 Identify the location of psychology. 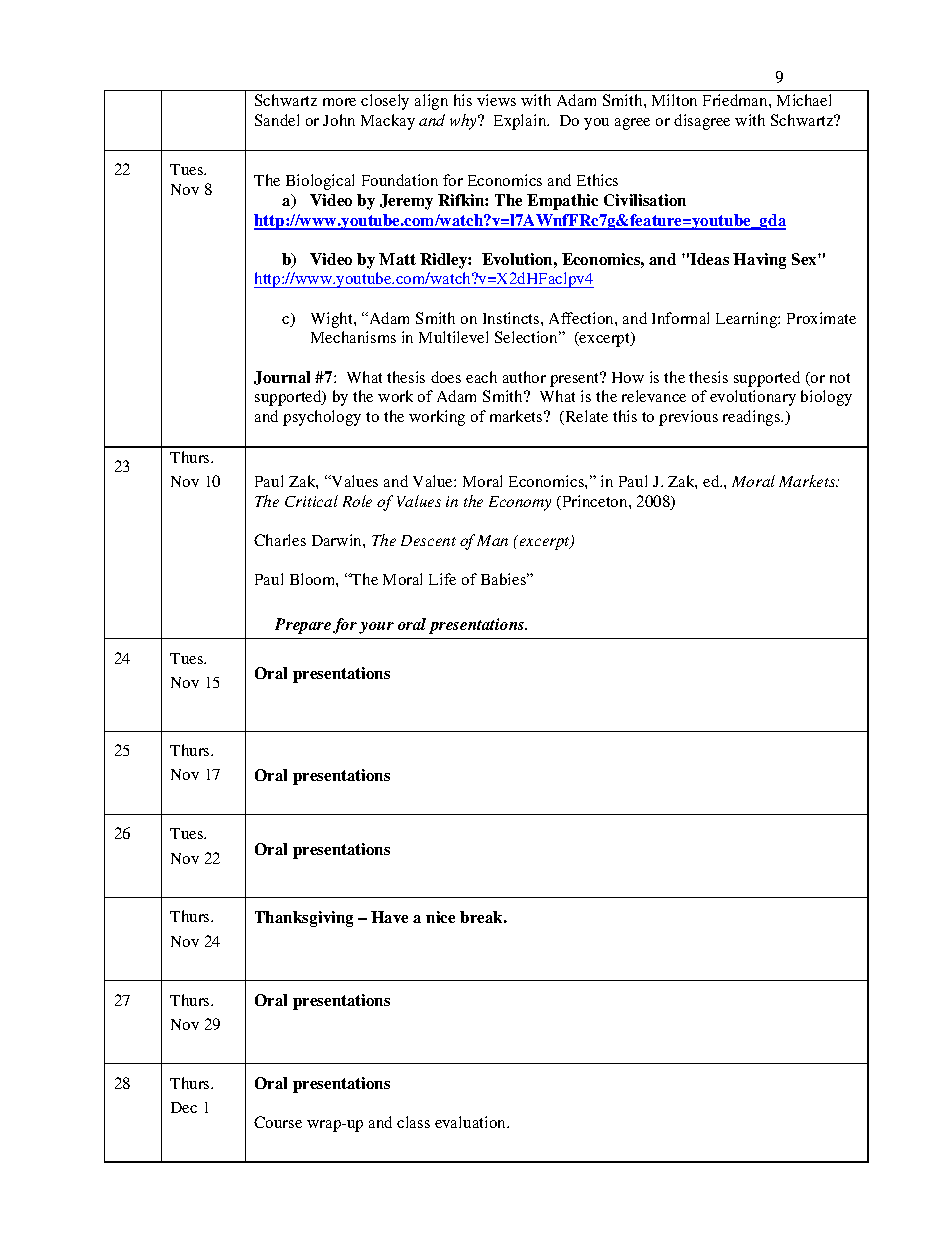
(322, 418).
